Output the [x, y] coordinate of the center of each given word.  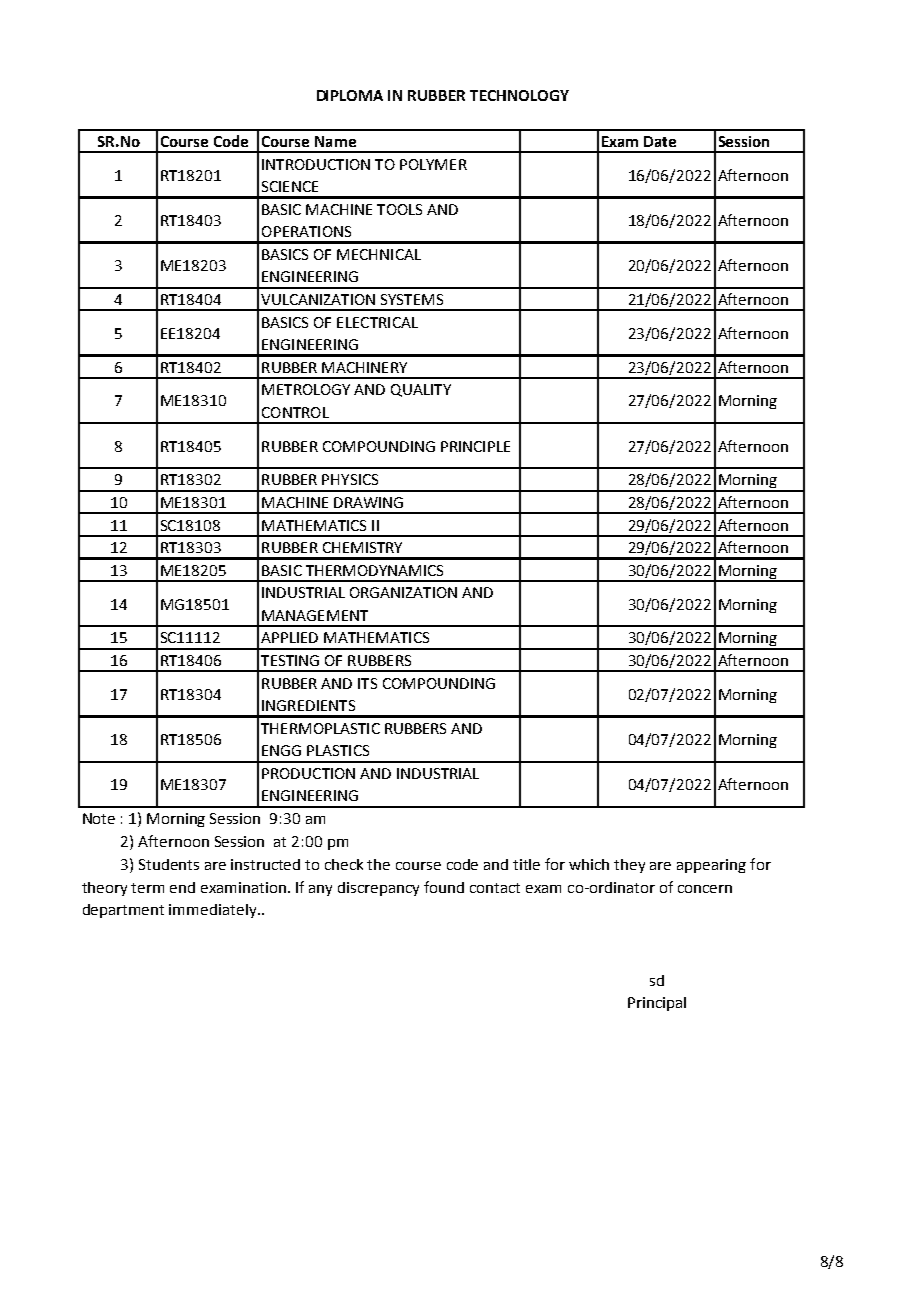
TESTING [290, 660]
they [629, 866]
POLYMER [433, 164]
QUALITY [421, 390]
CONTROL [295, 412]
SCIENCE [290, 186]
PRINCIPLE [475, 446]
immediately [214, 911]
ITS [367, 683]
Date [660, 141]
